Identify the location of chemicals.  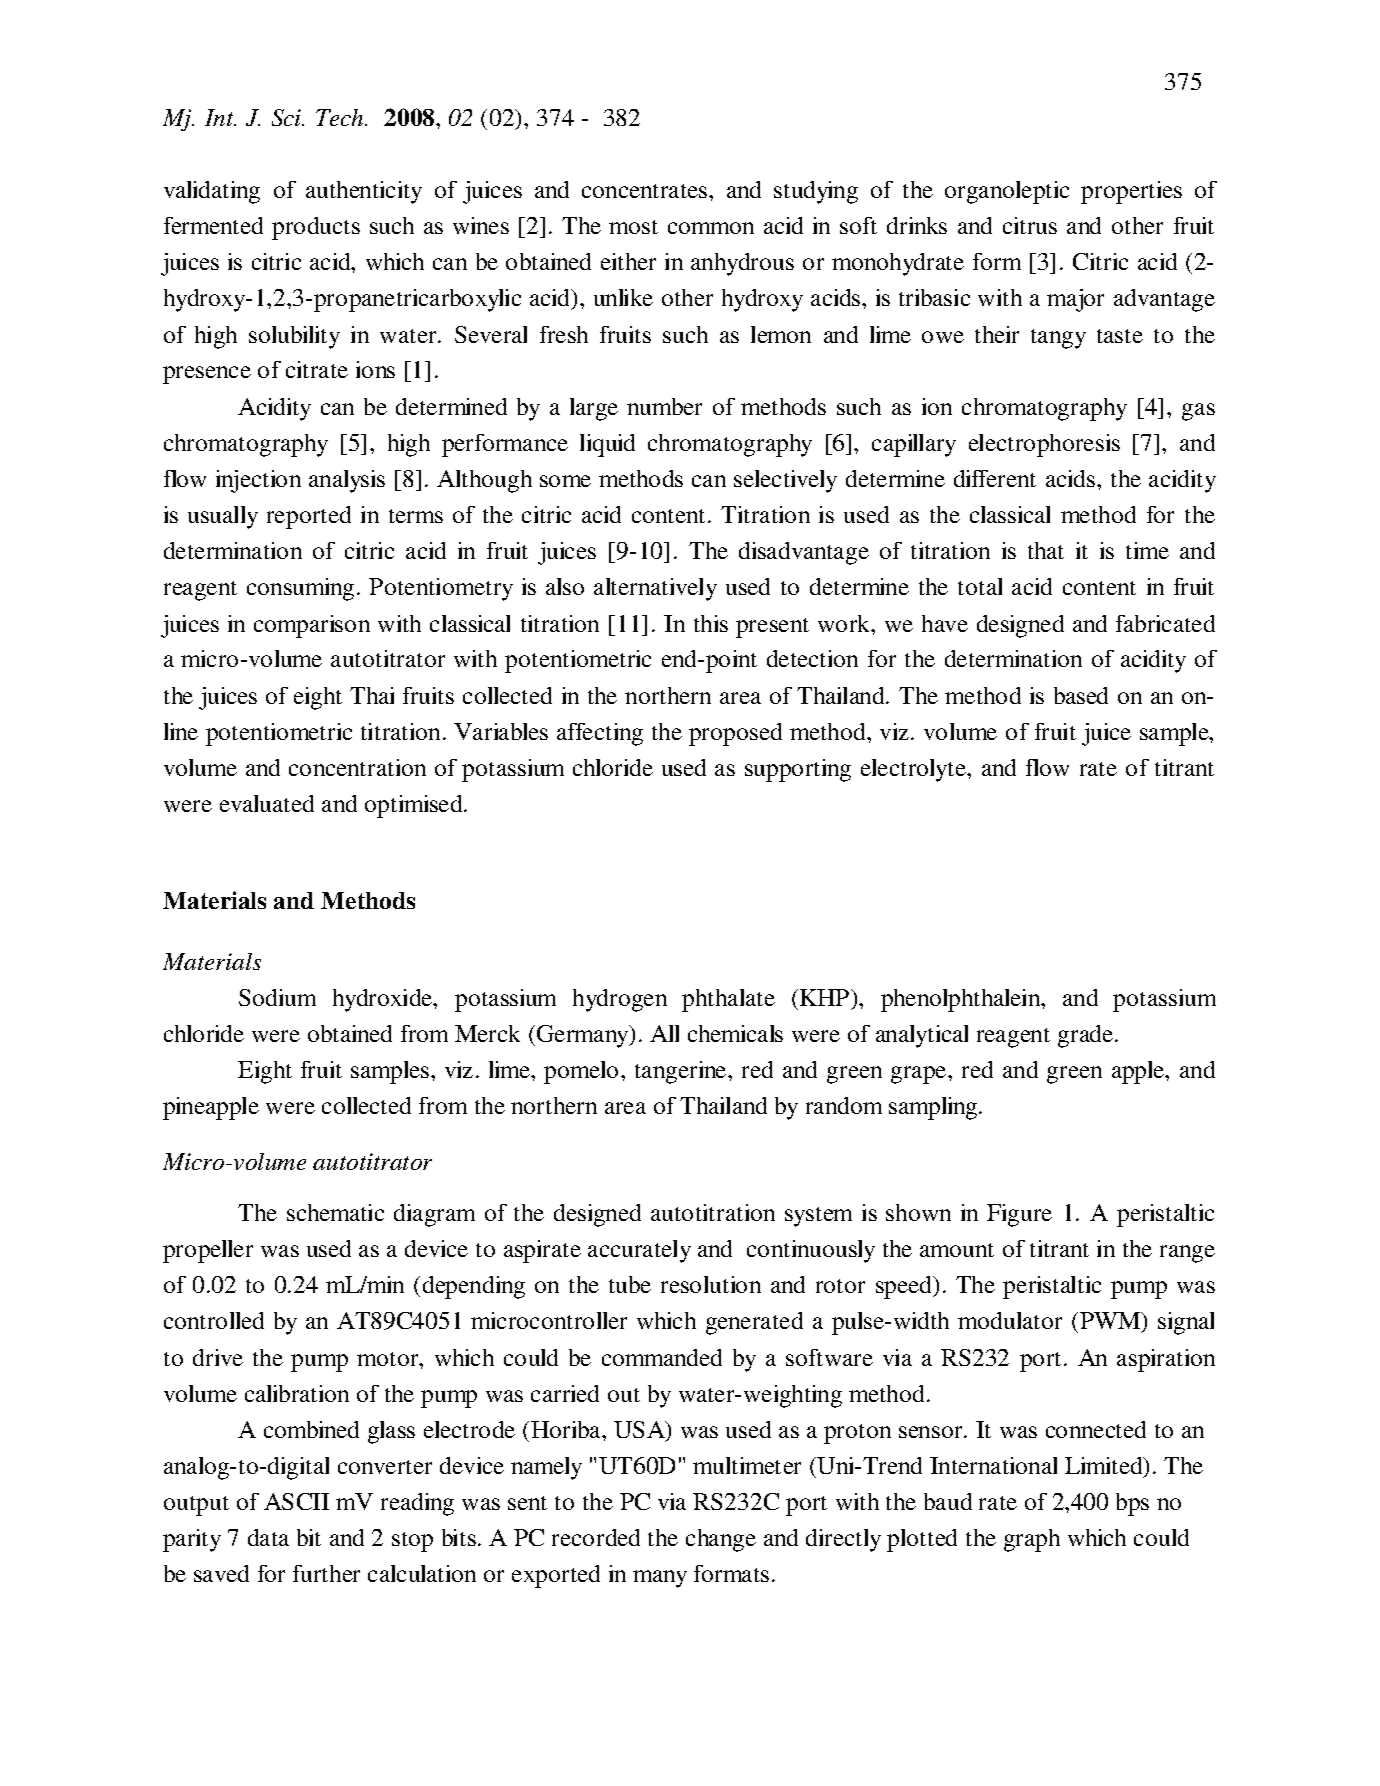
(735, 1033).
